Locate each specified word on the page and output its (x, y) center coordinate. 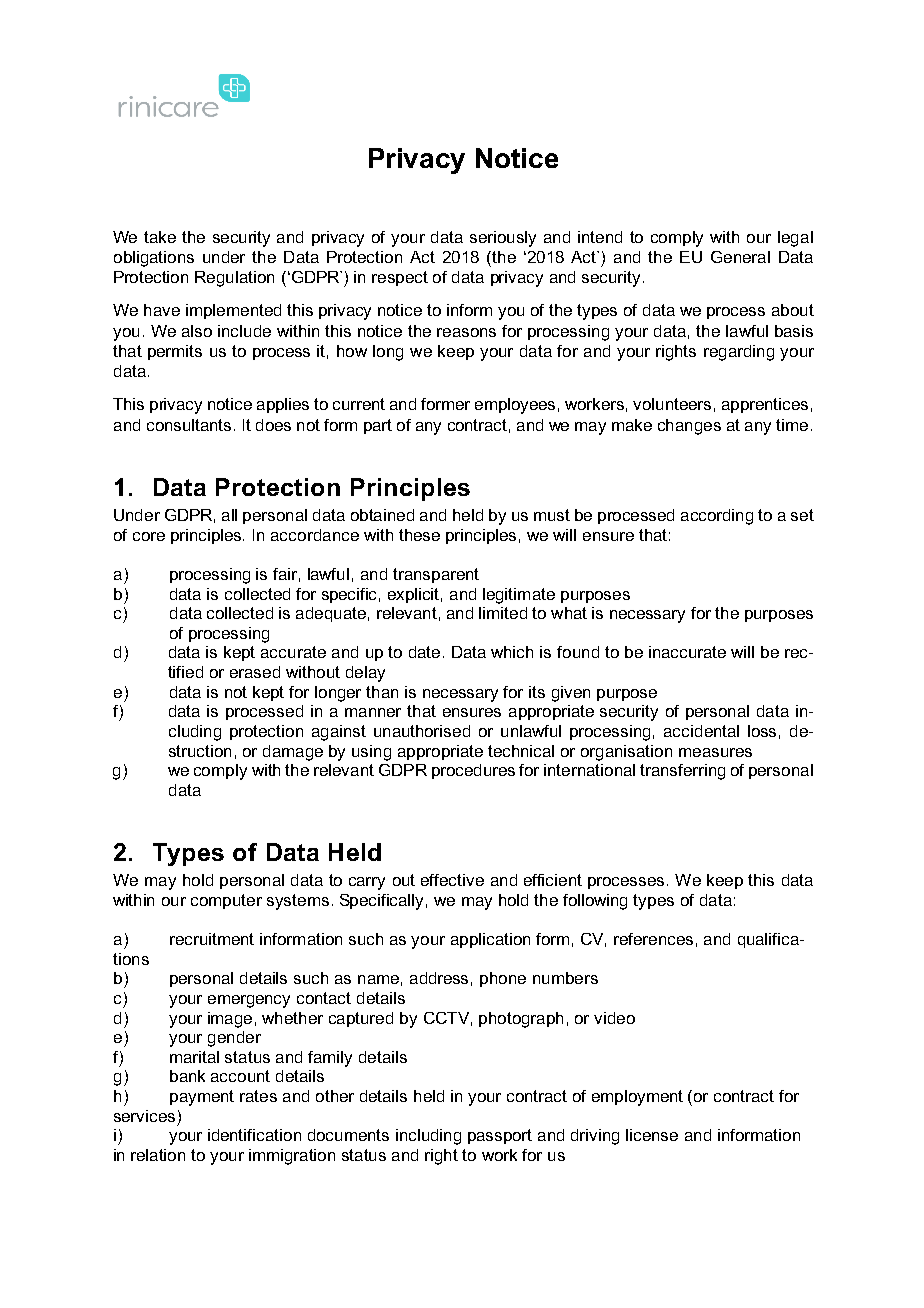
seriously (503, 239)
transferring (682, 772)
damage (293, 753)
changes (689, 427)
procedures (473, 771)
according (717, 517)
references (653, 939)
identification (254, 1135)
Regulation (234, 279)
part (378, 426)
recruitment (212, 939)
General (740, 257)
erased (255, 672)
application (490, 940)
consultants (189, 425)
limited (503, 613)
